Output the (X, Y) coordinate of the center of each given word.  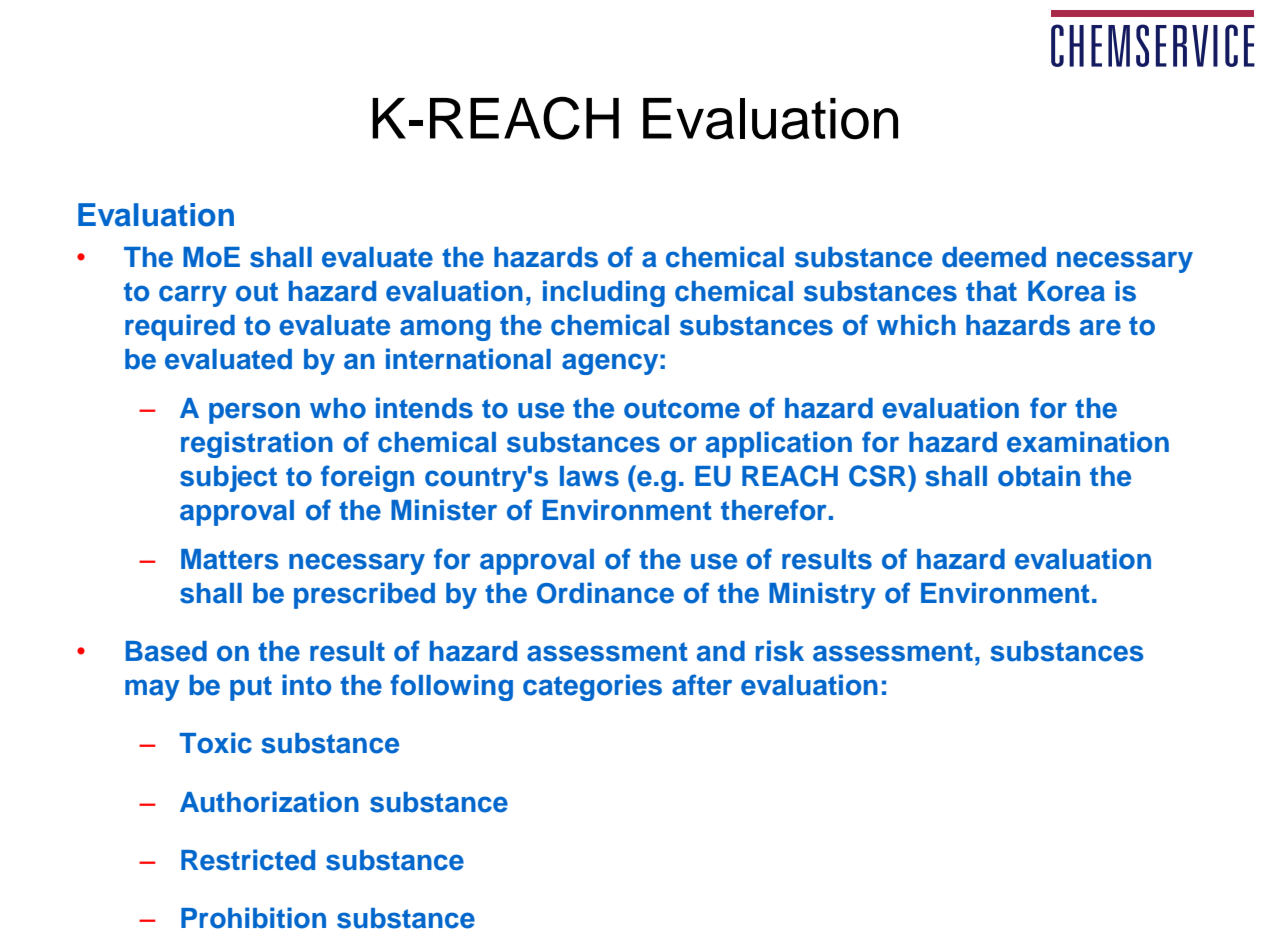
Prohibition (253, 918)
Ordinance (605, 593)
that (991, 291)
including (604, 293)
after (702, 685)
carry (193, 296)
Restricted (248, 860)
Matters (229, 559)
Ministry (822, 595)
